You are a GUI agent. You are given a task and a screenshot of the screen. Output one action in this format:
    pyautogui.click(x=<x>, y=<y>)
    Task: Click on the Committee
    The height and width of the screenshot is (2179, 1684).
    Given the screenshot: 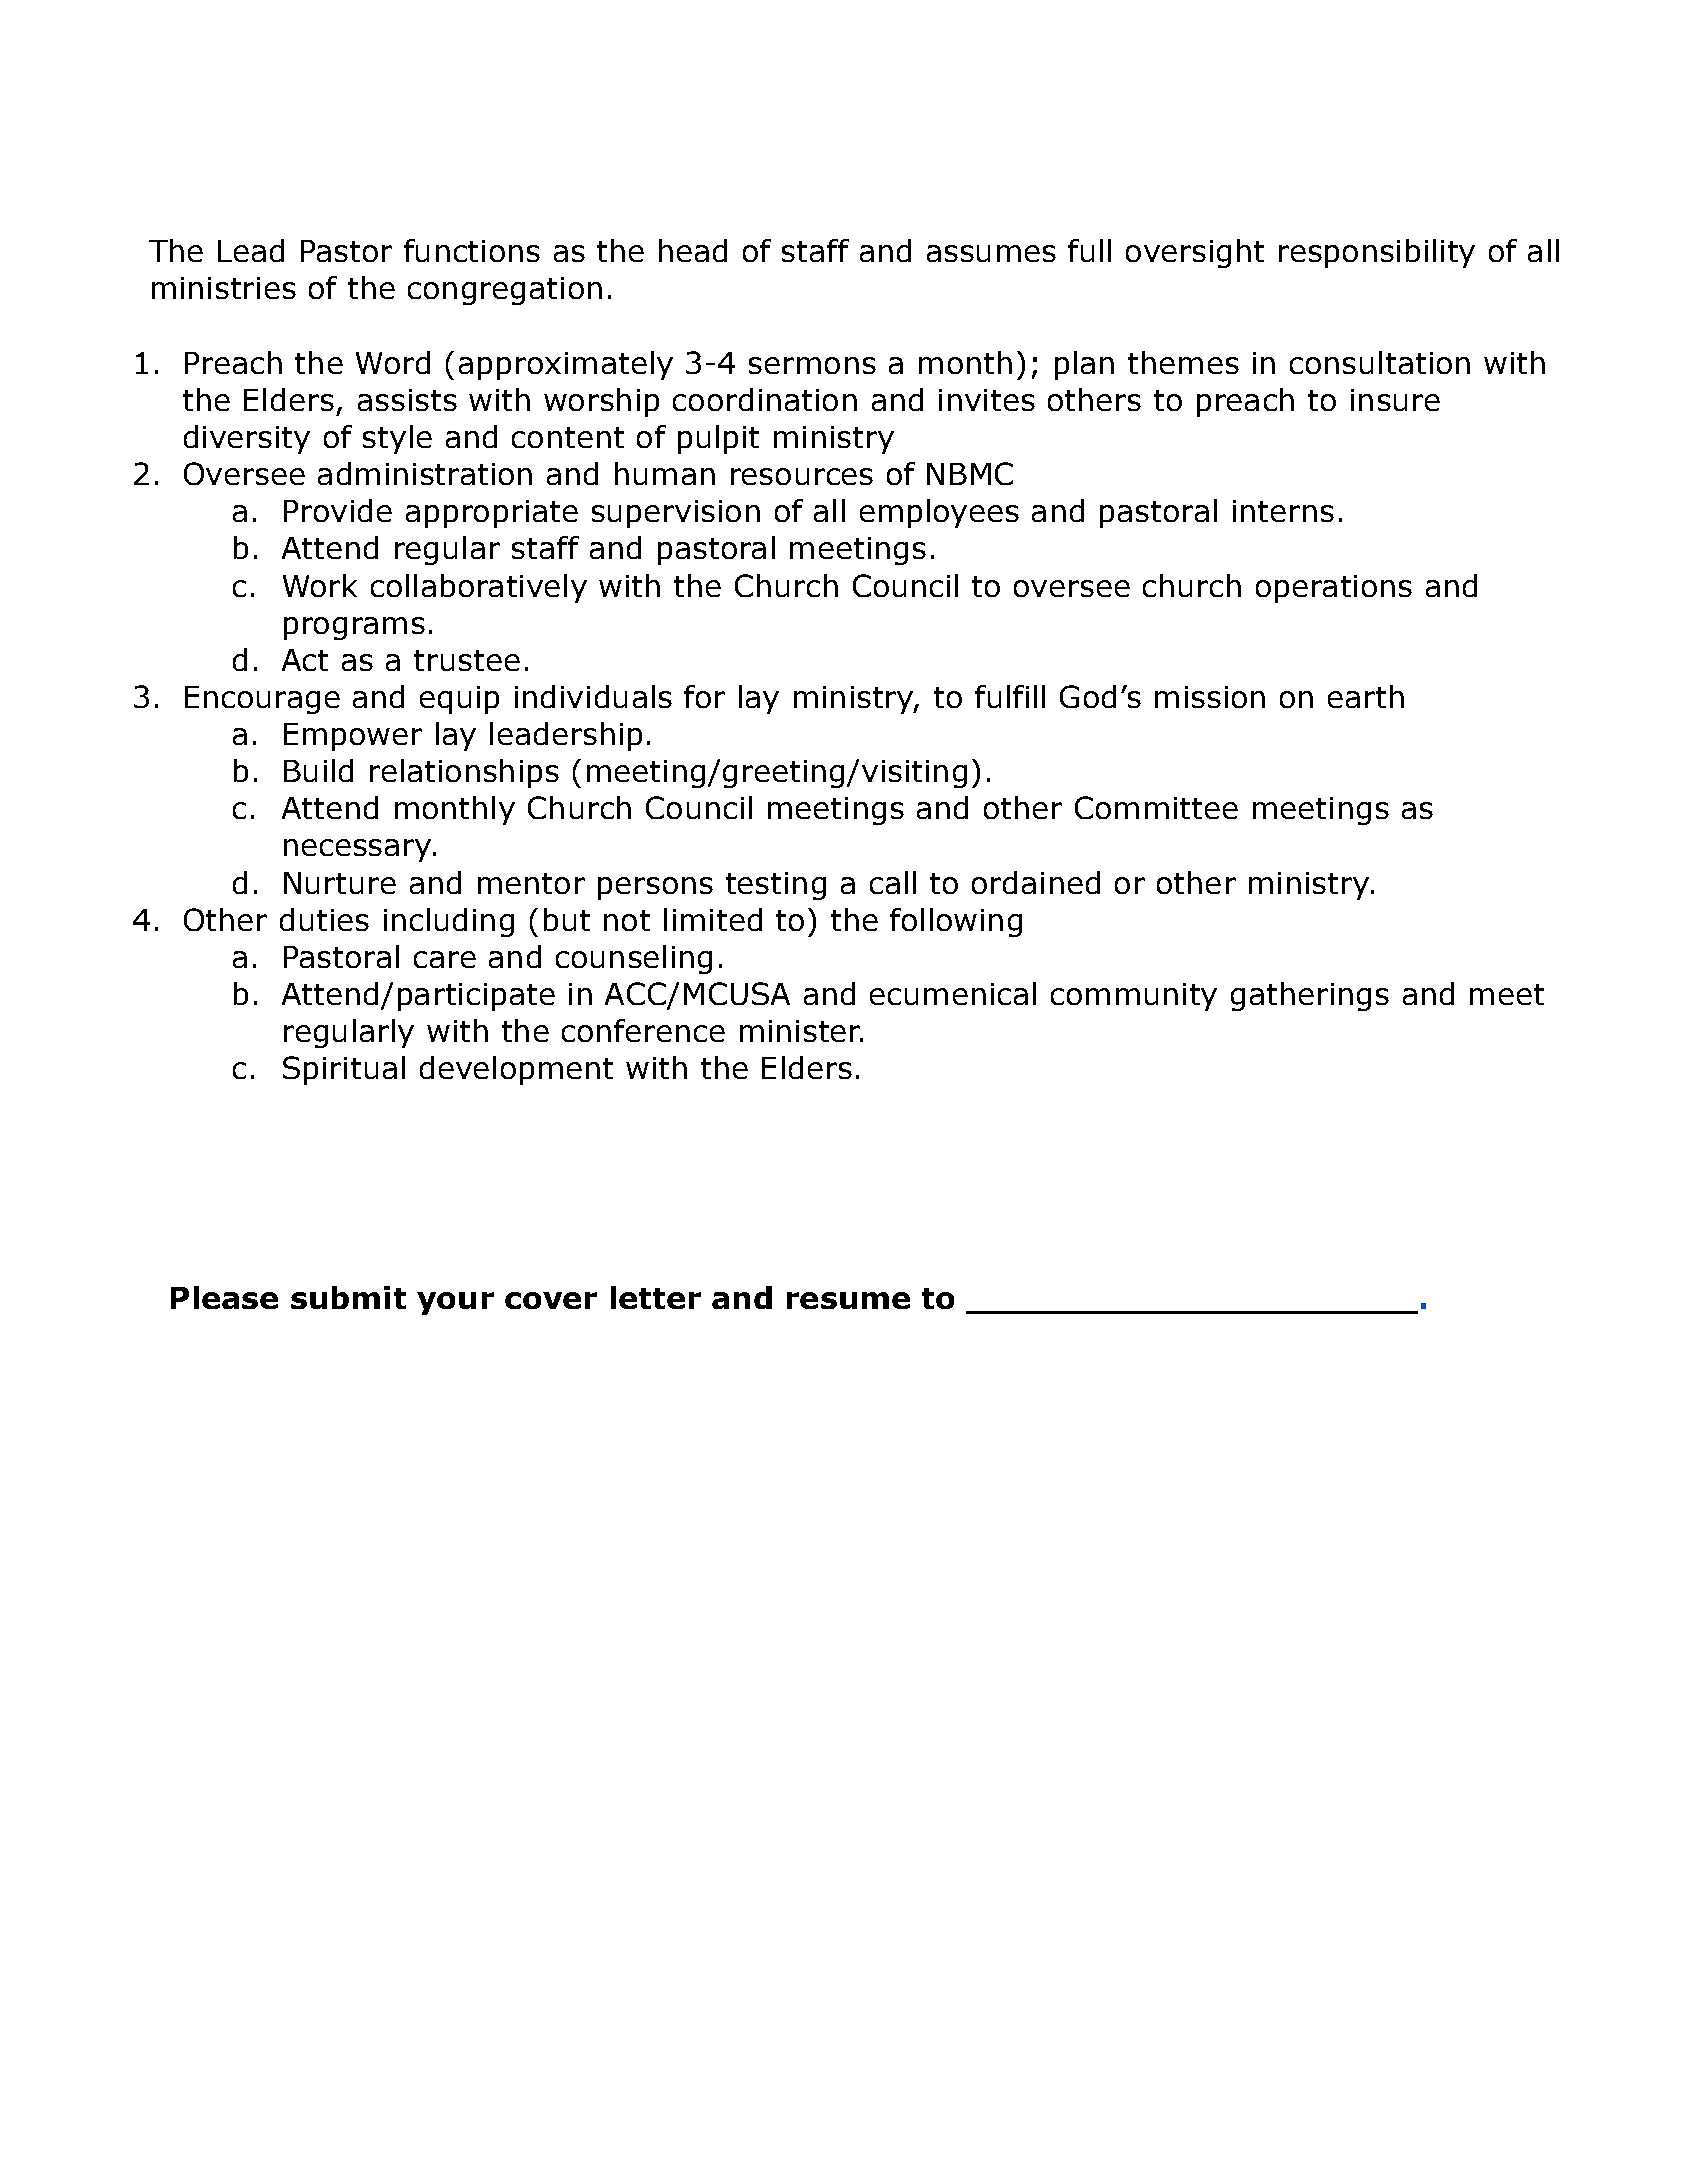 What is the action you would take?
    pyautogui.click(x=1156, y=807)
